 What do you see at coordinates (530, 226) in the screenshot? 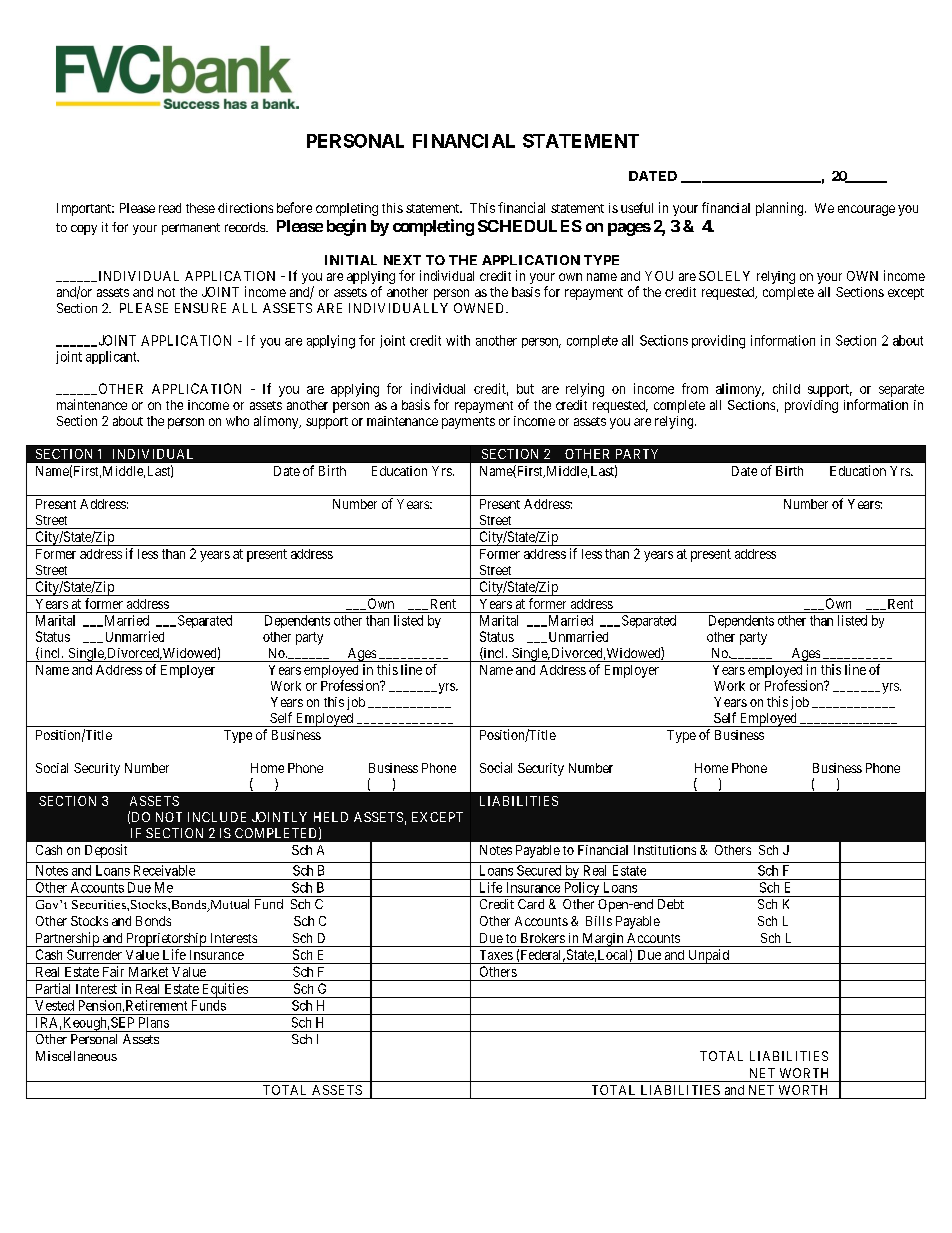
I see `SCHEDULES` at bounding box center [530, 226].
